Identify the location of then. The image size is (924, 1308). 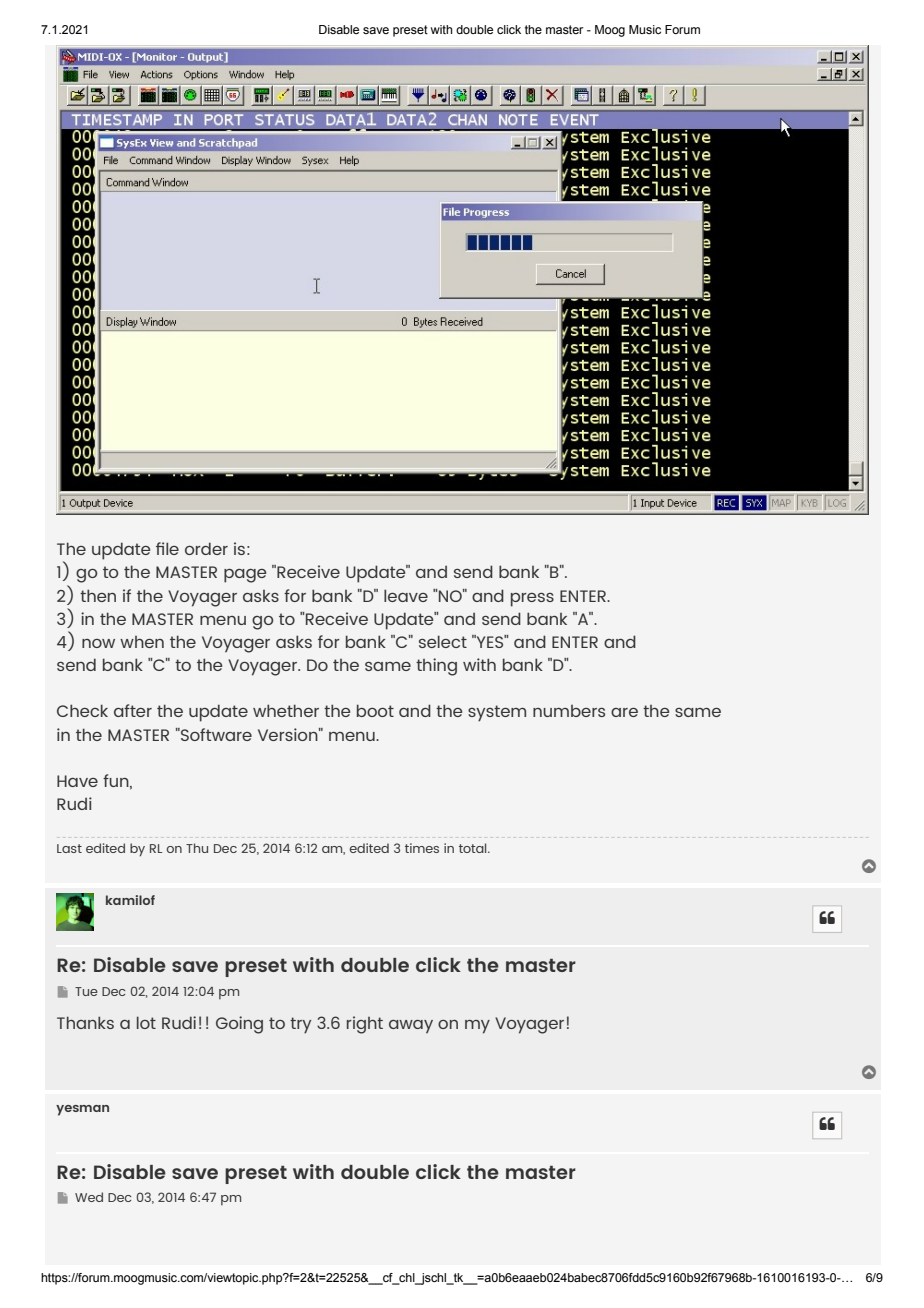
(98, 595).
